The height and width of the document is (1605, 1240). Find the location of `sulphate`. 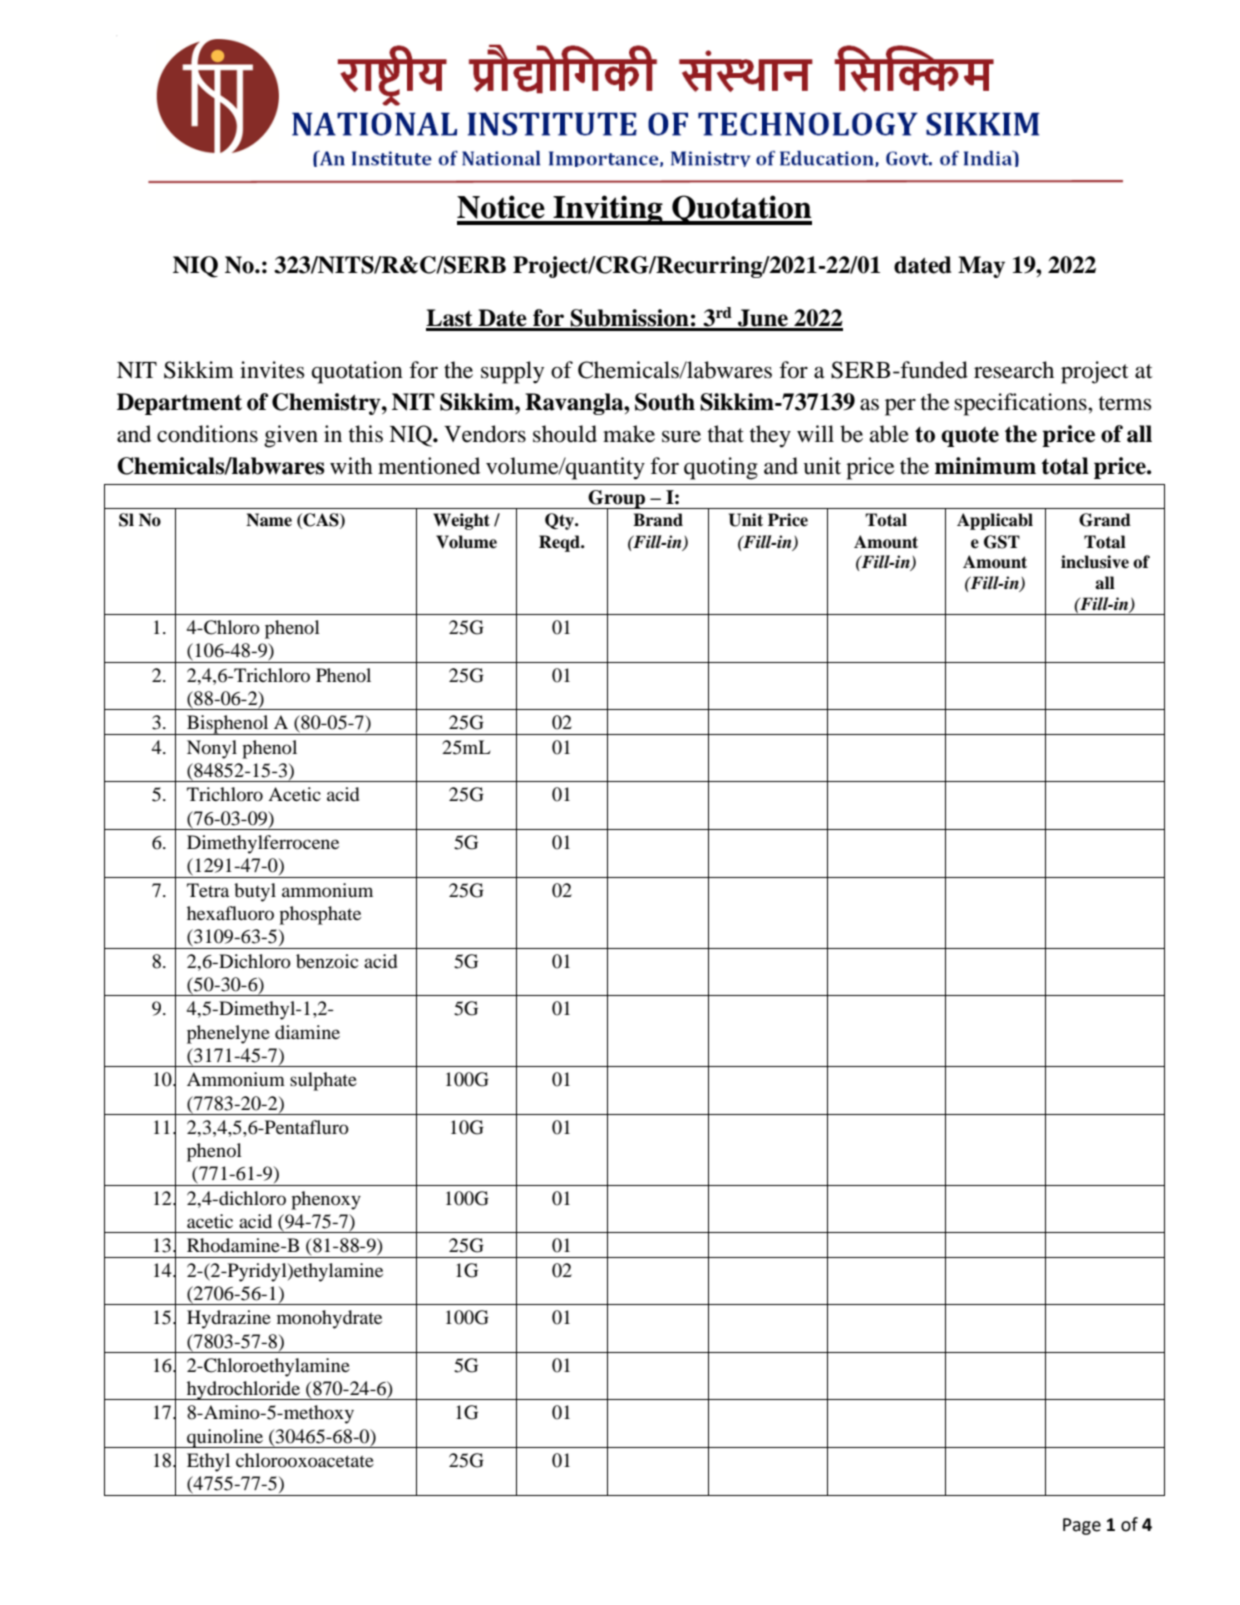

sulphate is located at coordinates (323, 1081).
